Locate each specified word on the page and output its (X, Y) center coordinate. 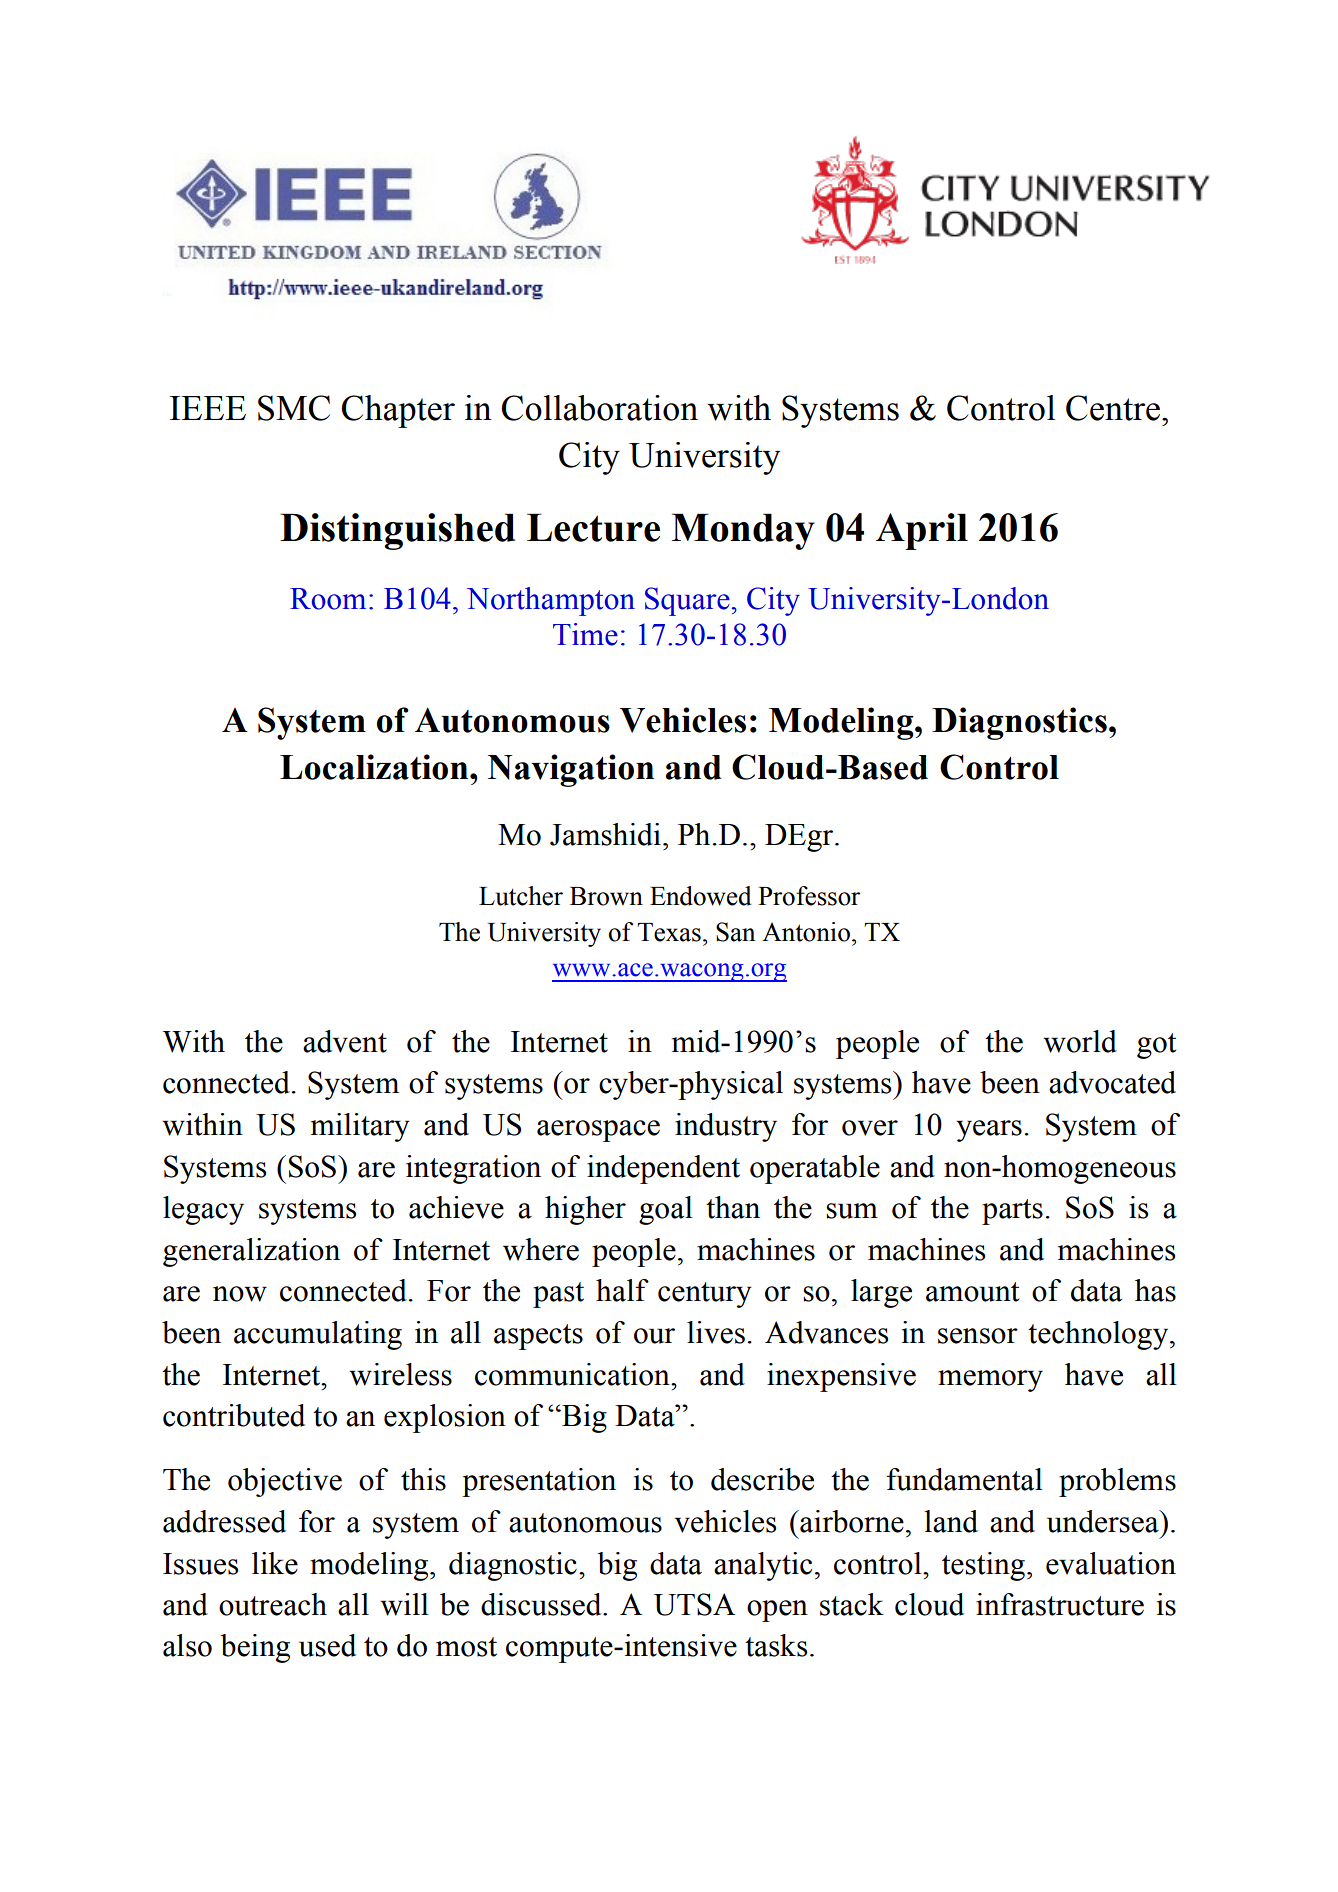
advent (345, 1041)
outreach (273, 1604)
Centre (1113, 408)
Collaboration (600, 408)
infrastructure (1060, 1604)
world (1080, 1041)
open (777, 1611)
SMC (294, 408)
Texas (669, 932)
